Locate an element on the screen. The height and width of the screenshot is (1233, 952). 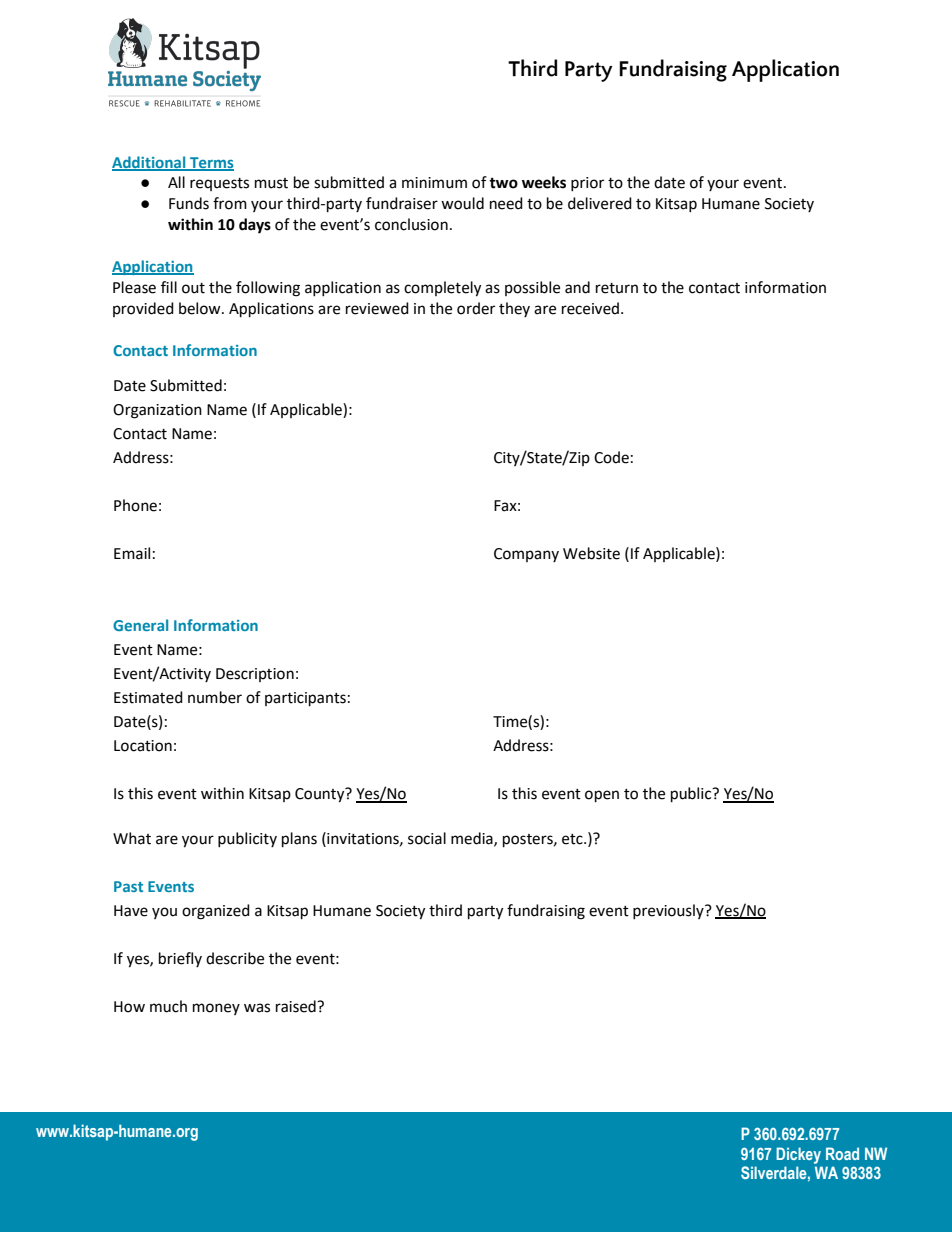
Email is located at coordinates (132, 553).
